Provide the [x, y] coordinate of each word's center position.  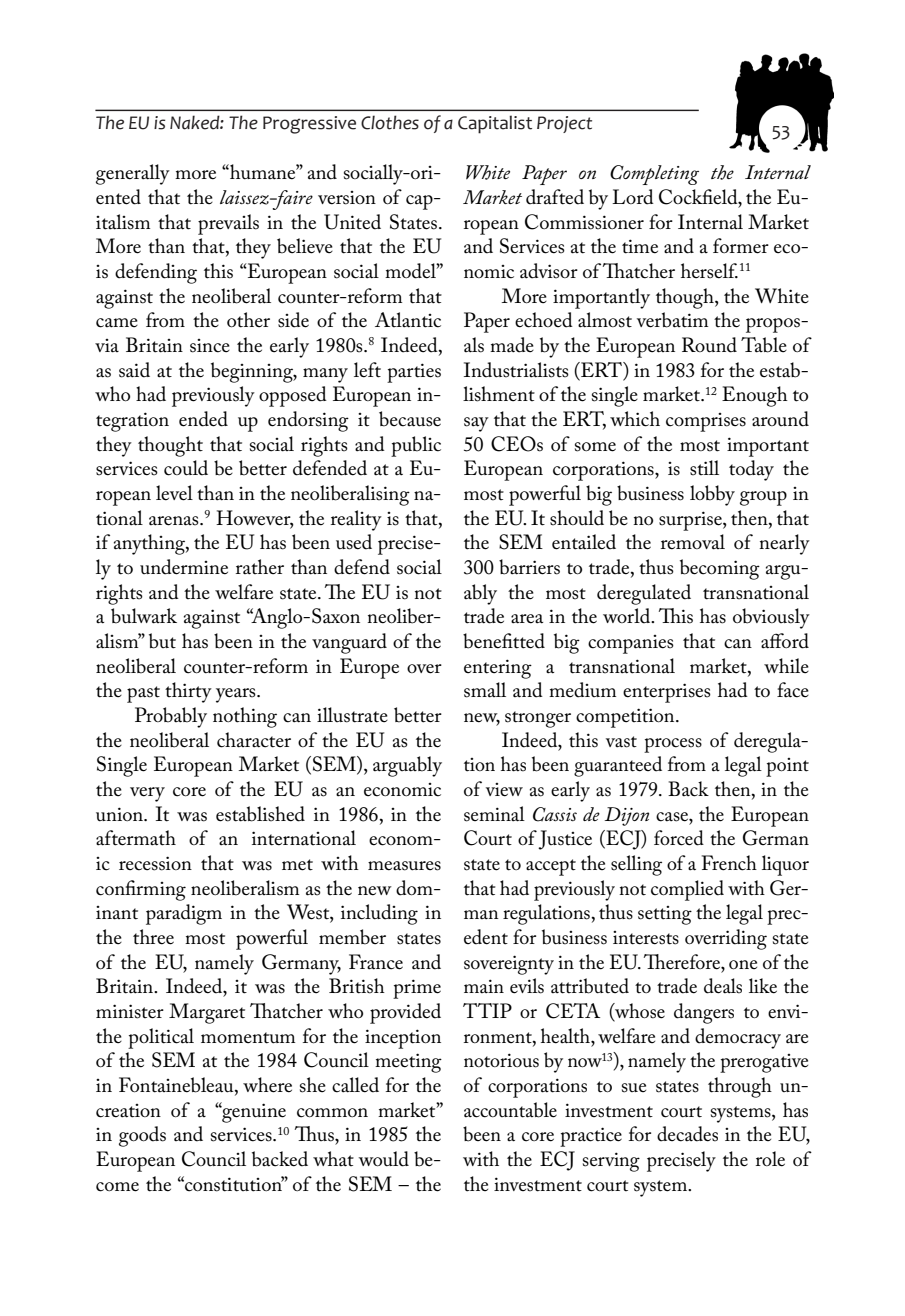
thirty [188, 692]
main [484, 986]
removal [693, 542]
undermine [184, 567]
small [485, 690]
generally [133, 174]
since [210, 346]
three [153, 937]
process [673, 745]
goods [142, 1136]
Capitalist [495, 124]
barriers [529, 567]
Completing [654, 175]
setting [665, 915]
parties [414, 373]
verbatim [672, 320]
